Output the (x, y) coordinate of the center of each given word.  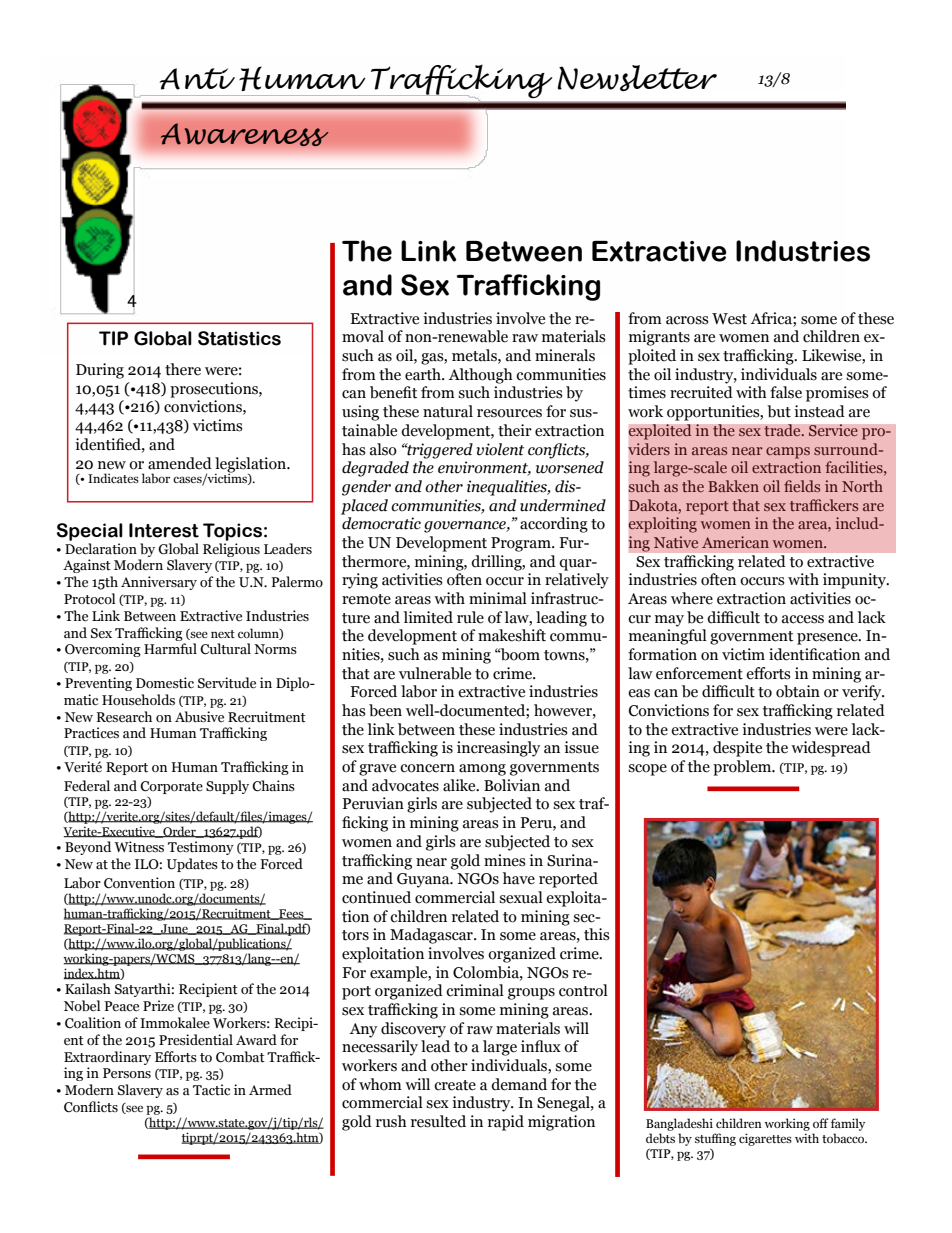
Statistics (239, 338)
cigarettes (765, 1139)
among (482, 770)
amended (180, 463)
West (729, 319)
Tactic (211, 1090)
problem (743, 768)
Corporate (171, 787)
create (455, 1085)
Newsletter (637, 78)
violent (500, 449)
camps (788, 453)
